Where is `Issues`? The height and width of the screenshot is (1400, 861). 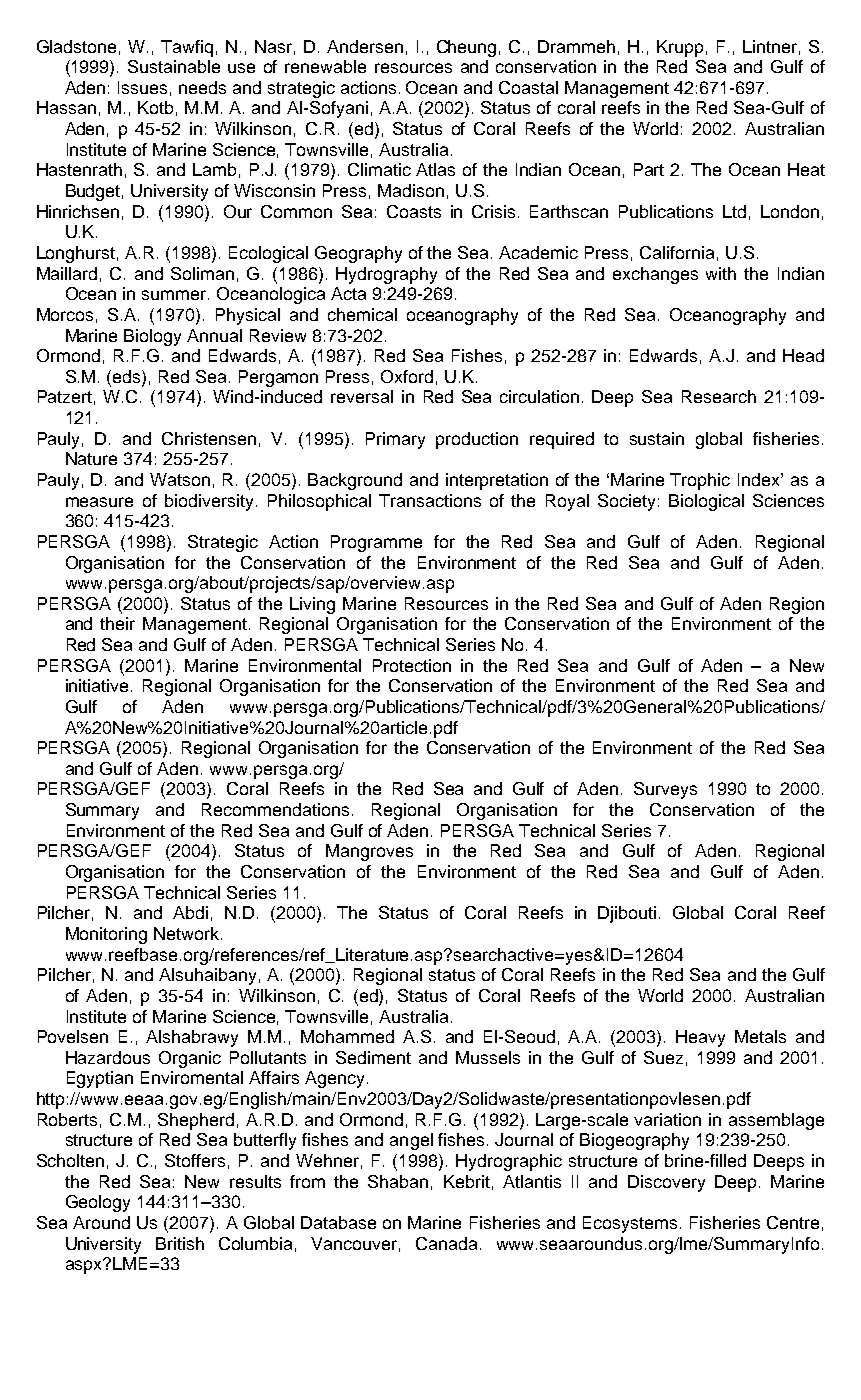
Issues is located at coordinates (142, 87).
